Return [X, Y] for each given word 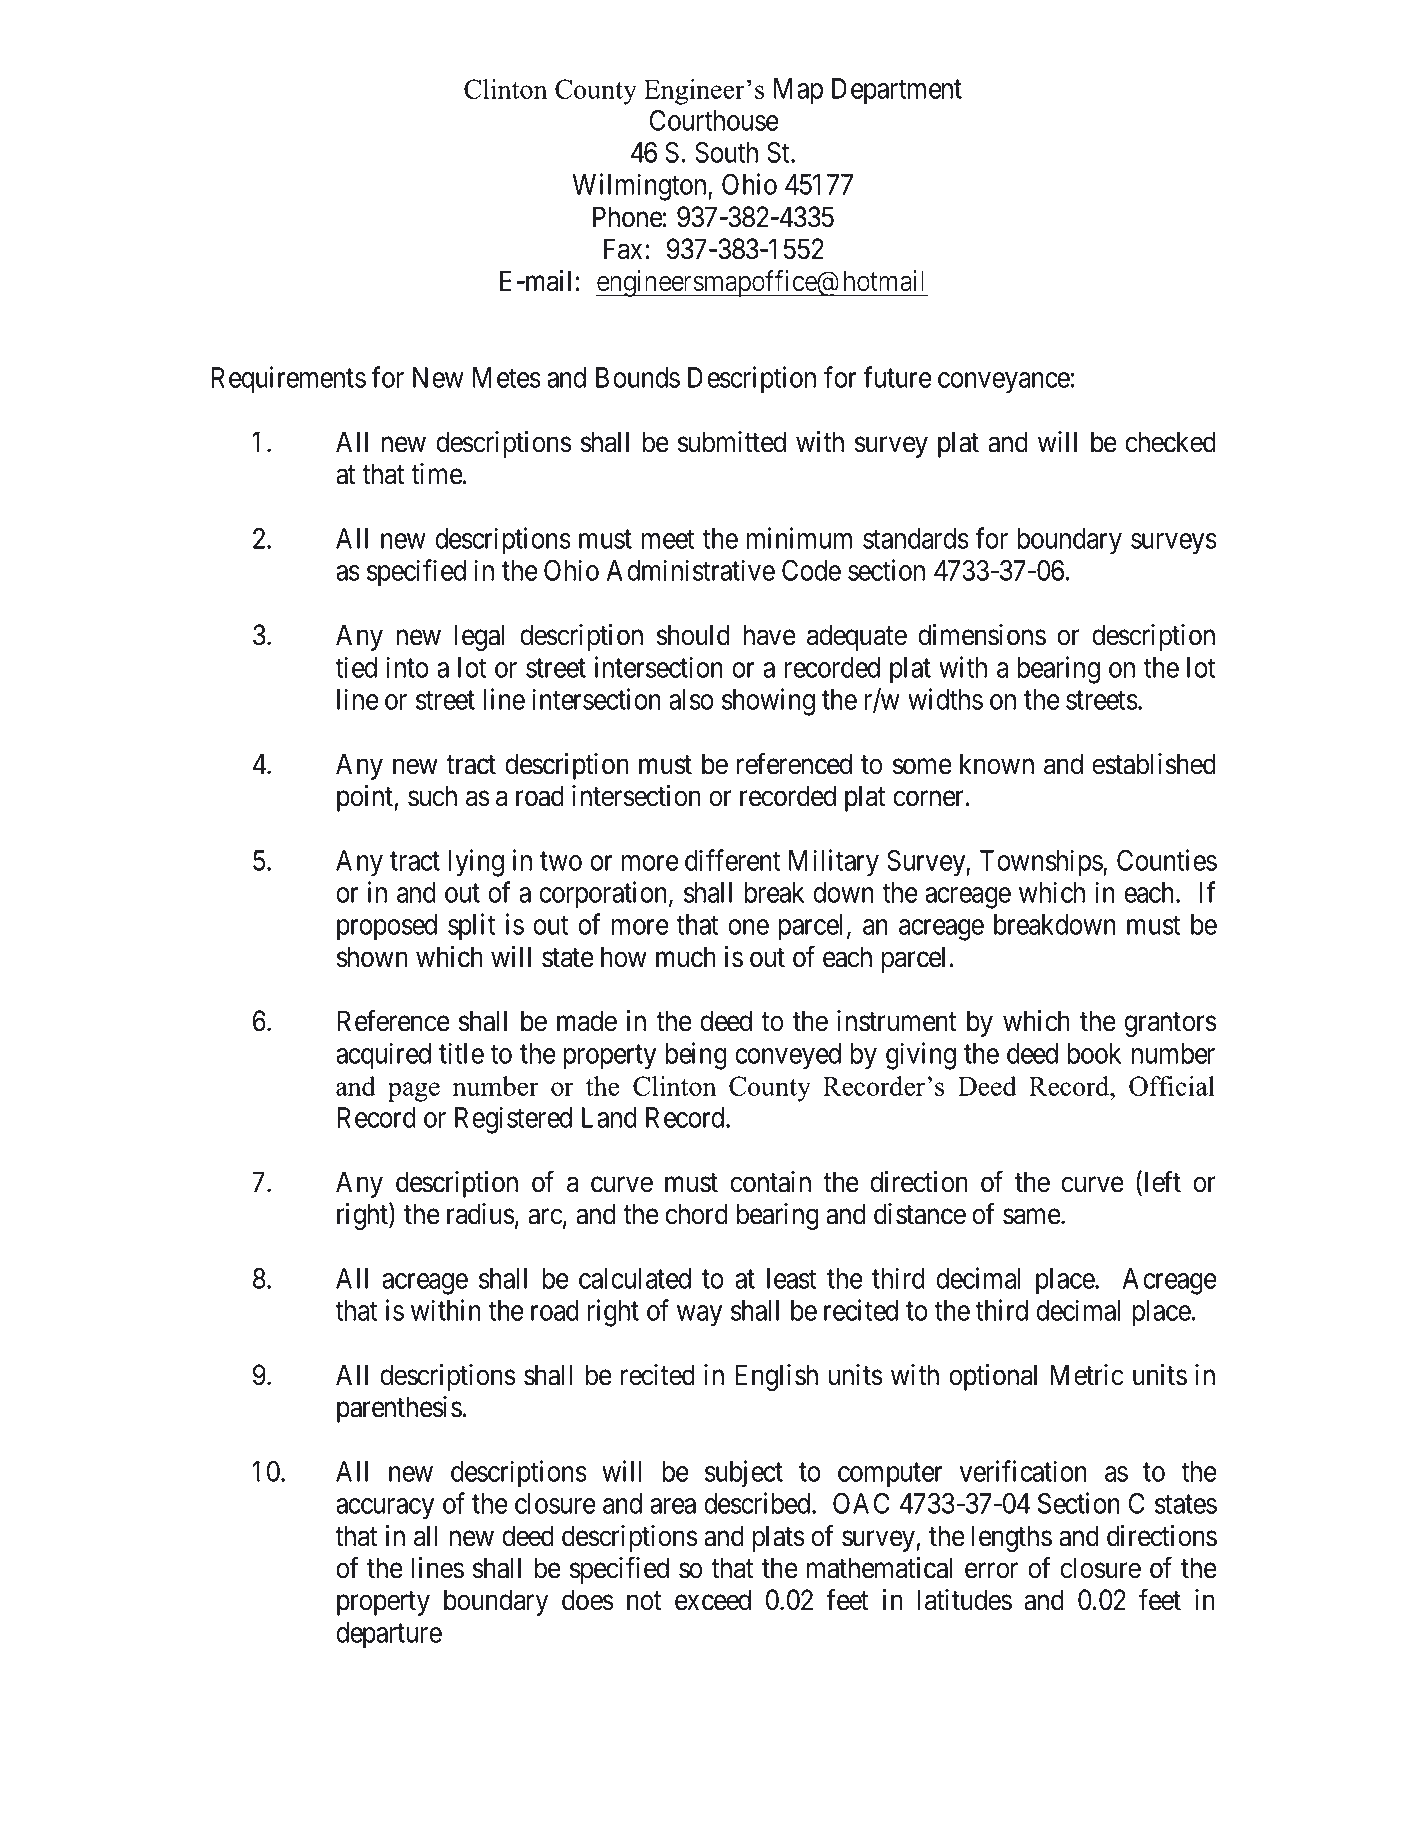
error [991, 1571]
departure [389, 1635]
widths [945, 699]
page [414, 1092]
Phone [628, 217]
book [1094, 1053]
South [726, 152]
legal [479, 637]
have [770, 635]
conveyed [788, 1056]
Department [897, 91]
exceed [713, 1600]
